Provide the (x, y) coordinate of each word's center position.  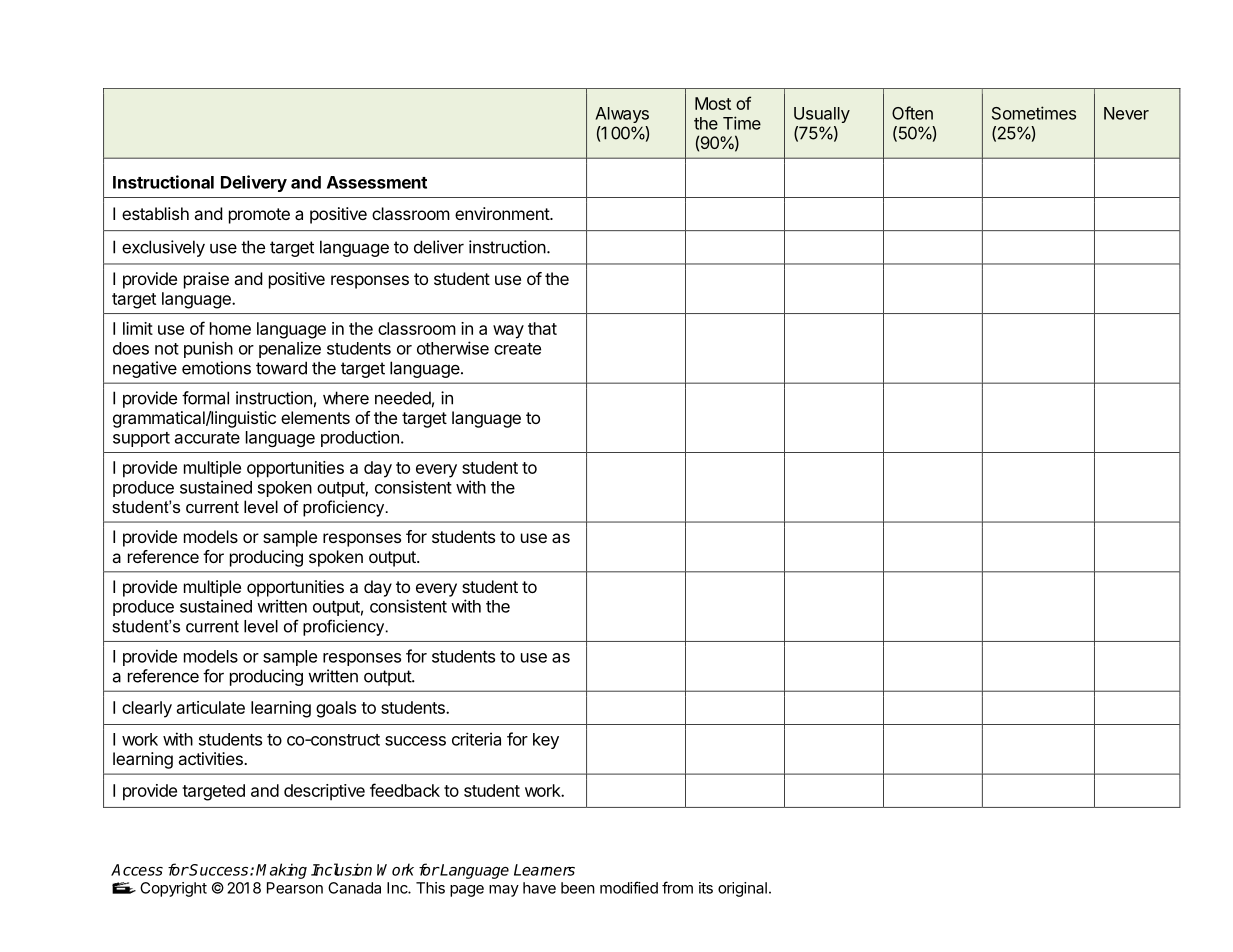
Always (622, 115)
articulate (211, 707)
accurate (207, 438)
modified (629, 887)
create (517, 349)
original (742, 889)
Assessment (377, 182)
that (542, 328)
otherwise (453, 348)
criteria (476, 739)
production (360, 438)
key (546, 741)
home (230, 328)
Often (912, 113)
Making (281, 871)
